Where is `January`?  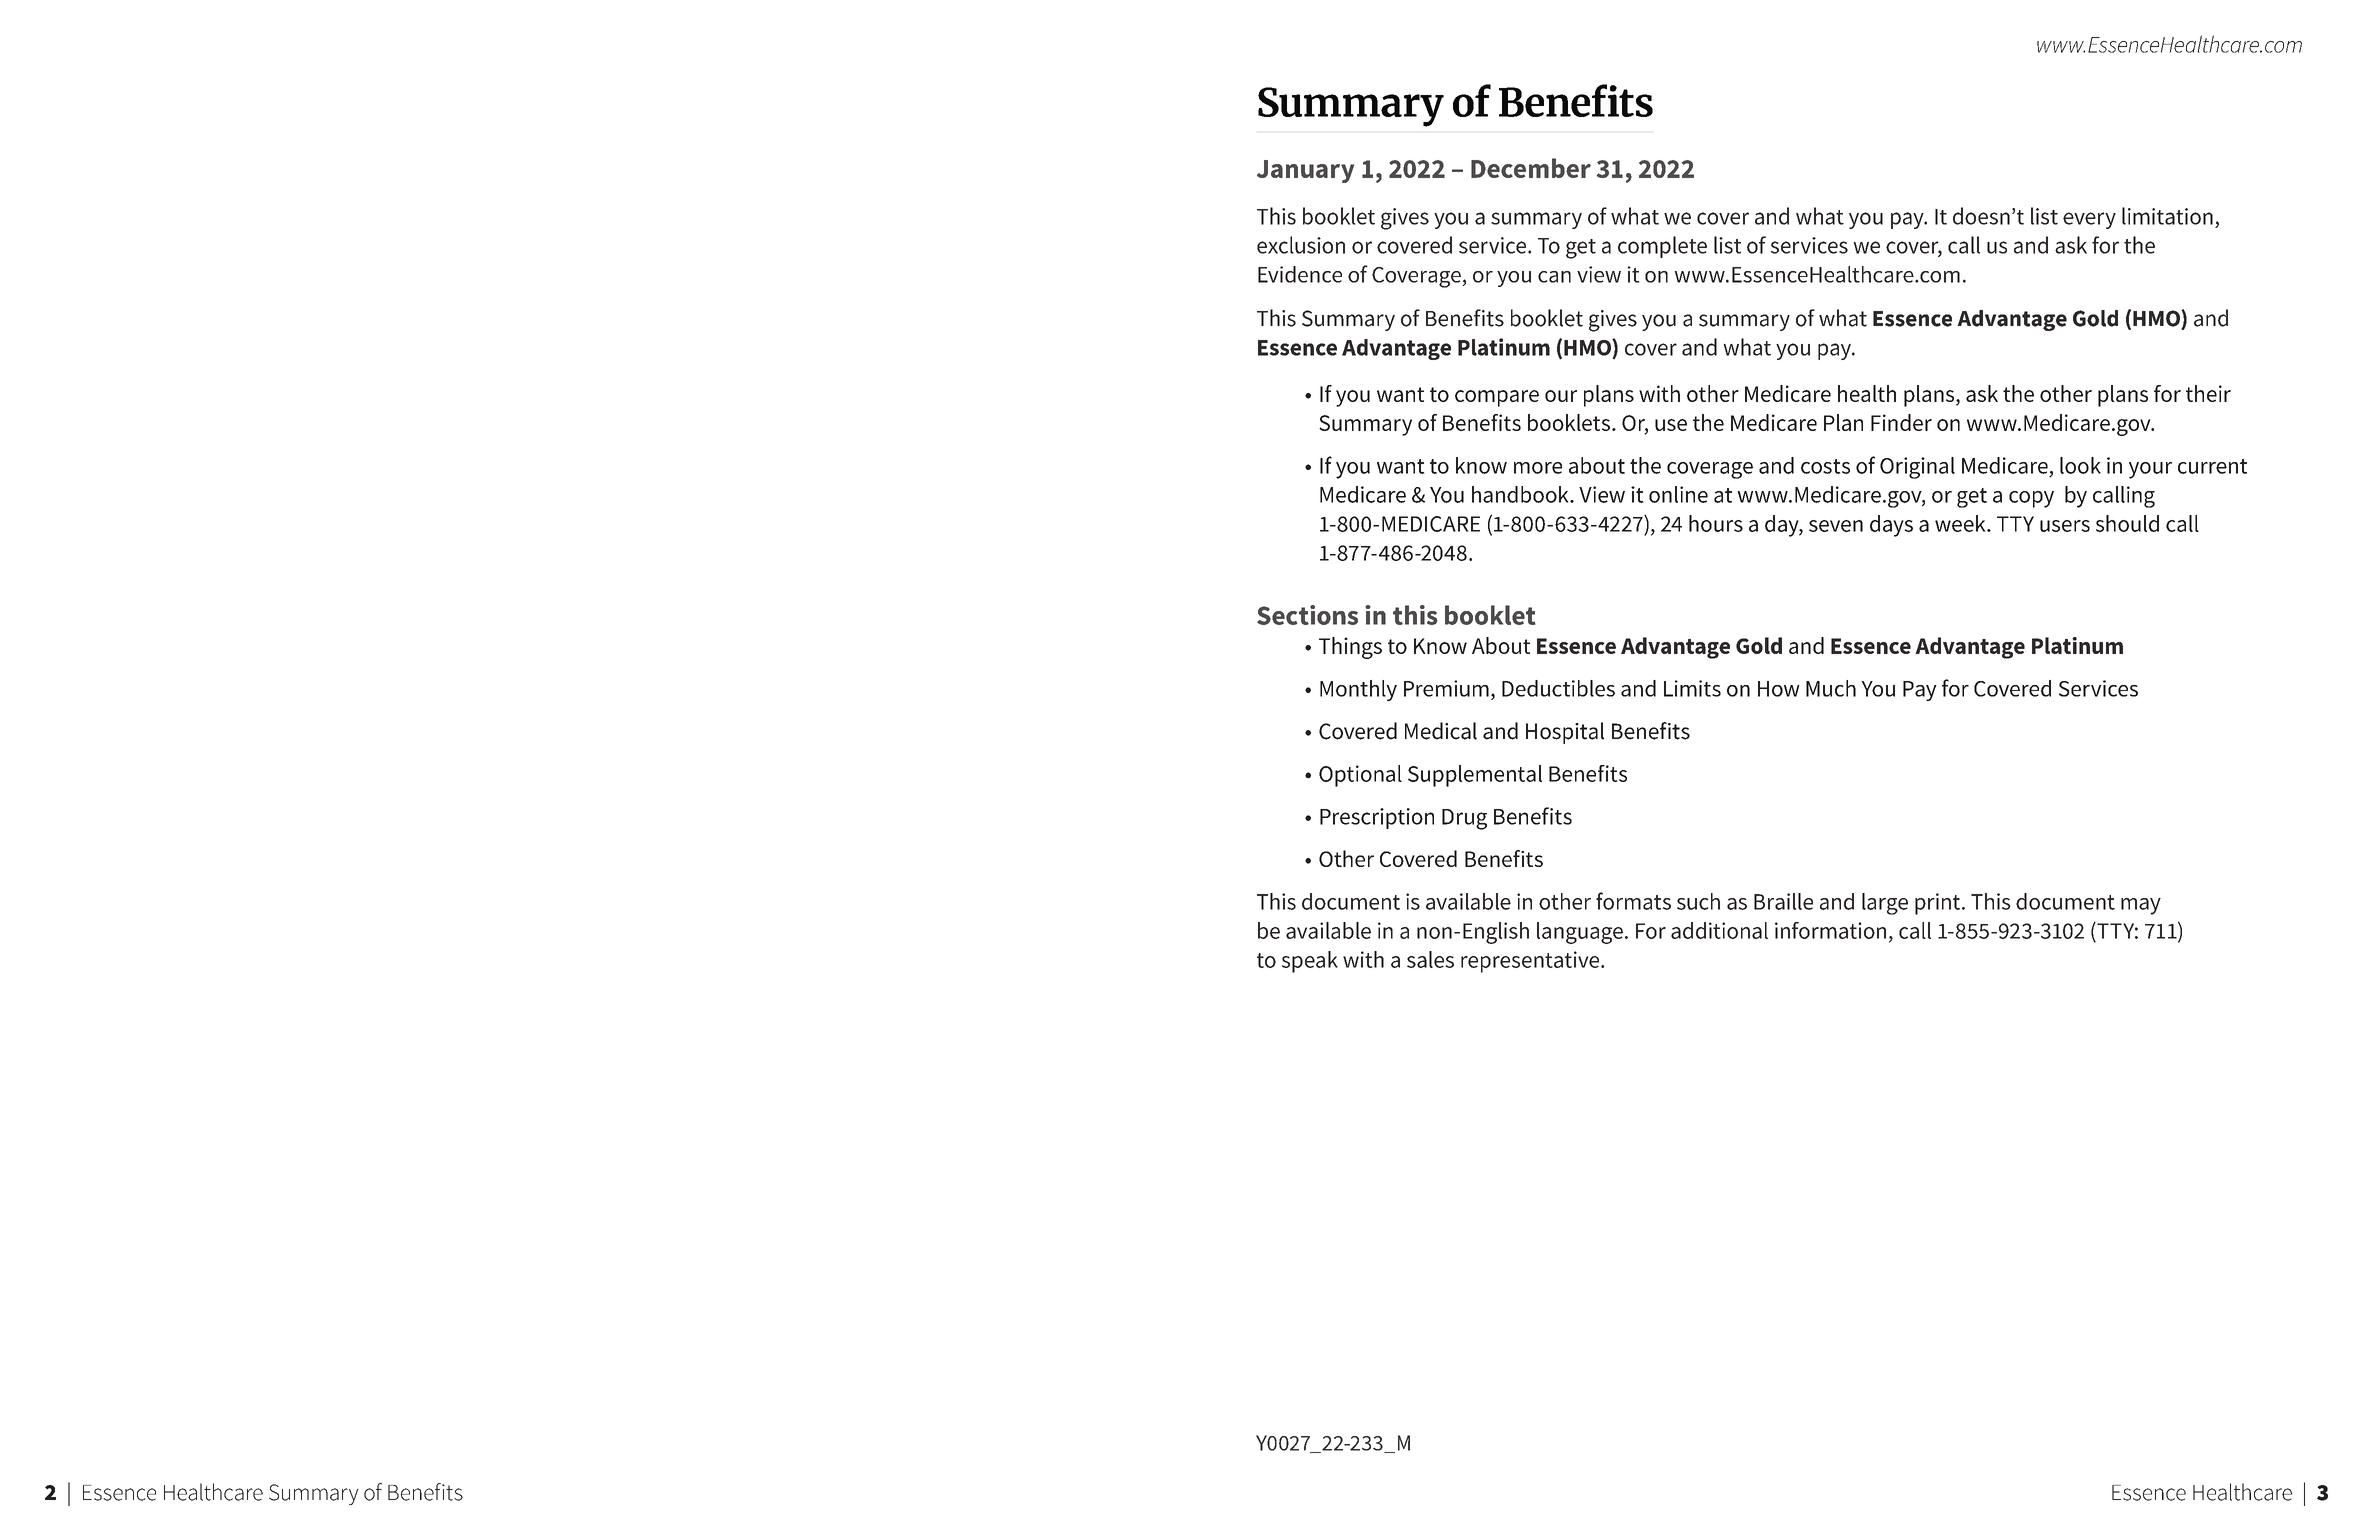 January is located at coordinates (1305, 171).
